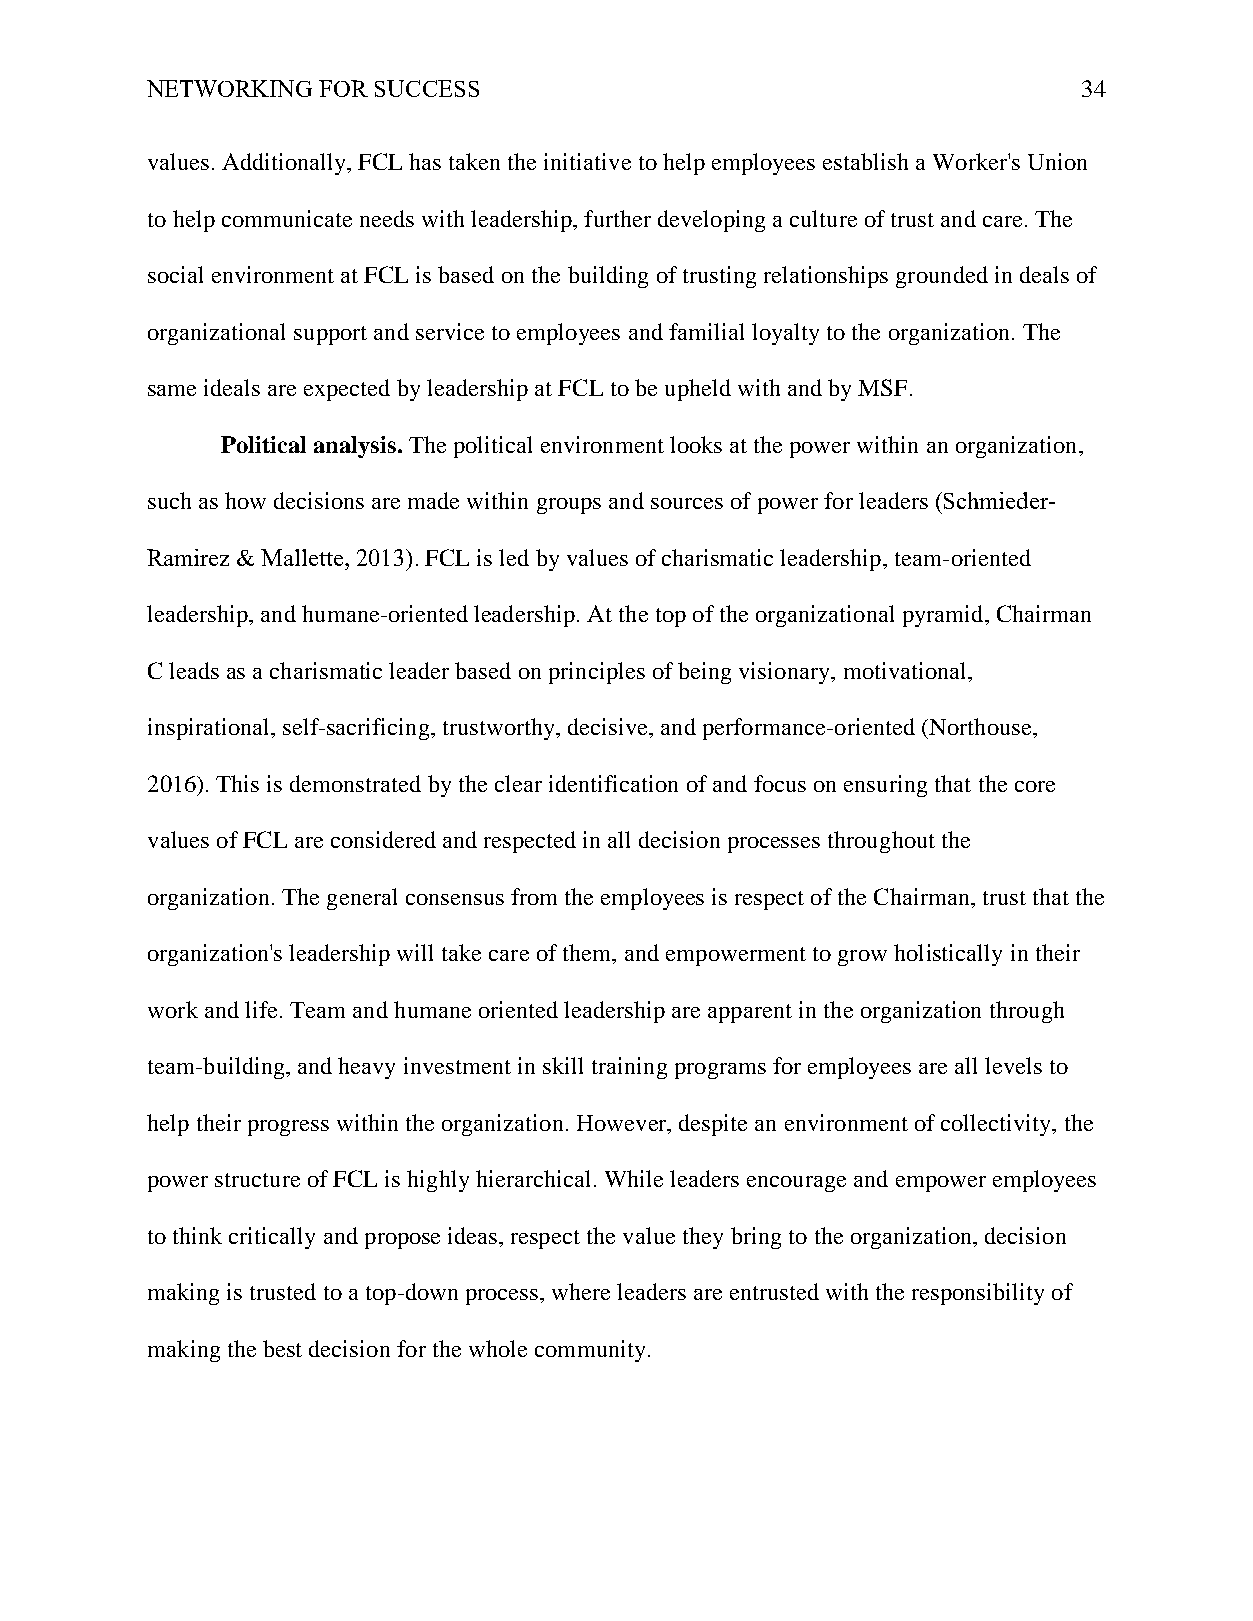 The height and width of the screenshot is (1621, 1253). I want to click on inspirational, so click(210, 729).
